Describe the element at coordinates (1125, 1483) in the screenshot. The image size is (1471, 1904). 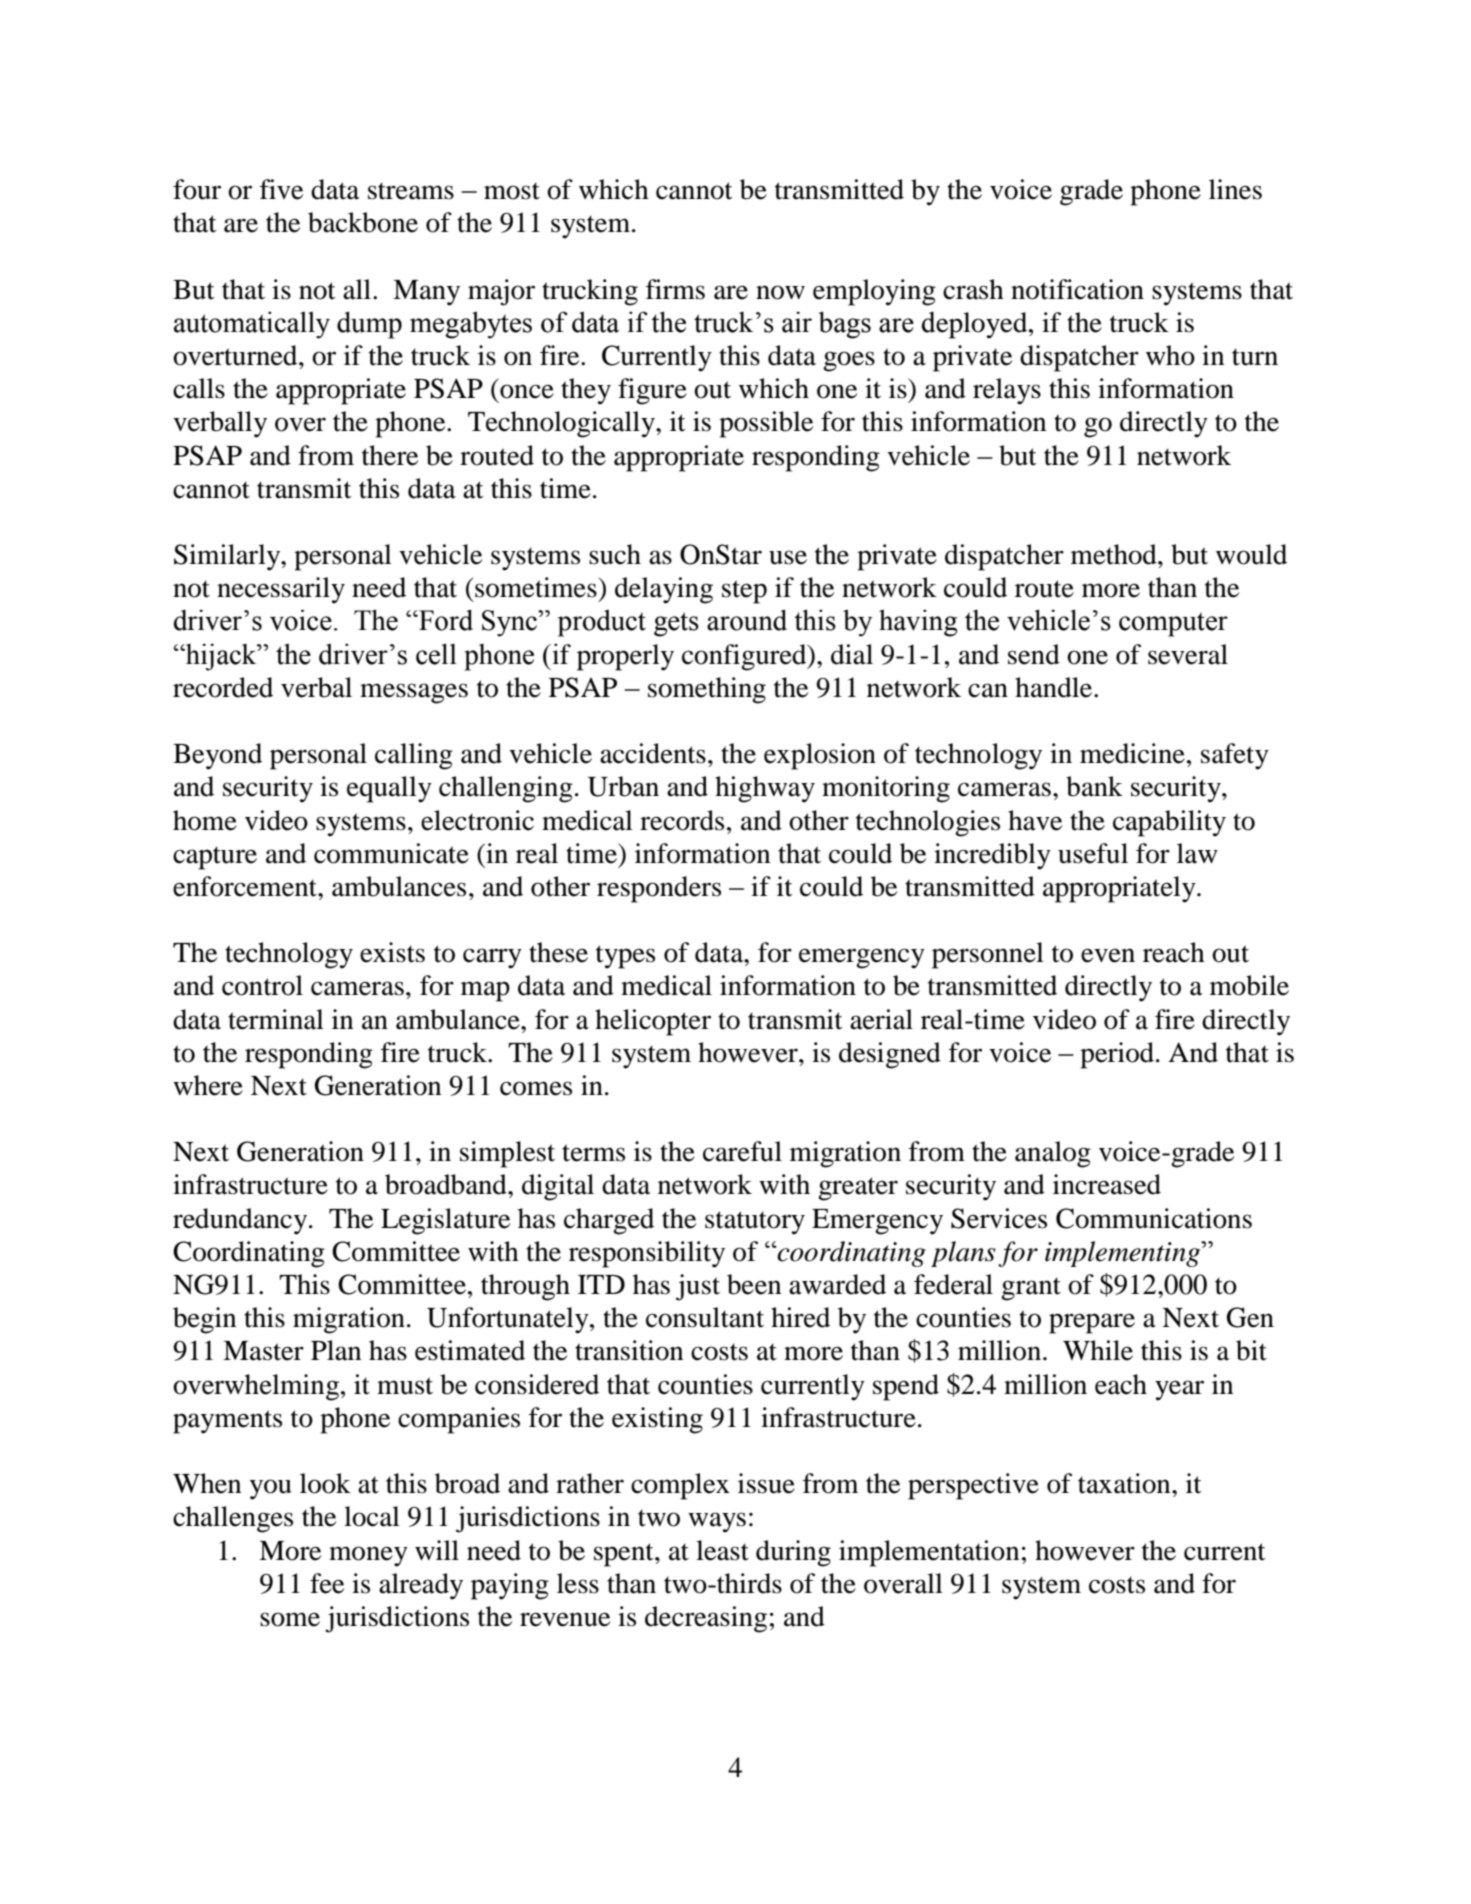
I see `taxation` at that location.
